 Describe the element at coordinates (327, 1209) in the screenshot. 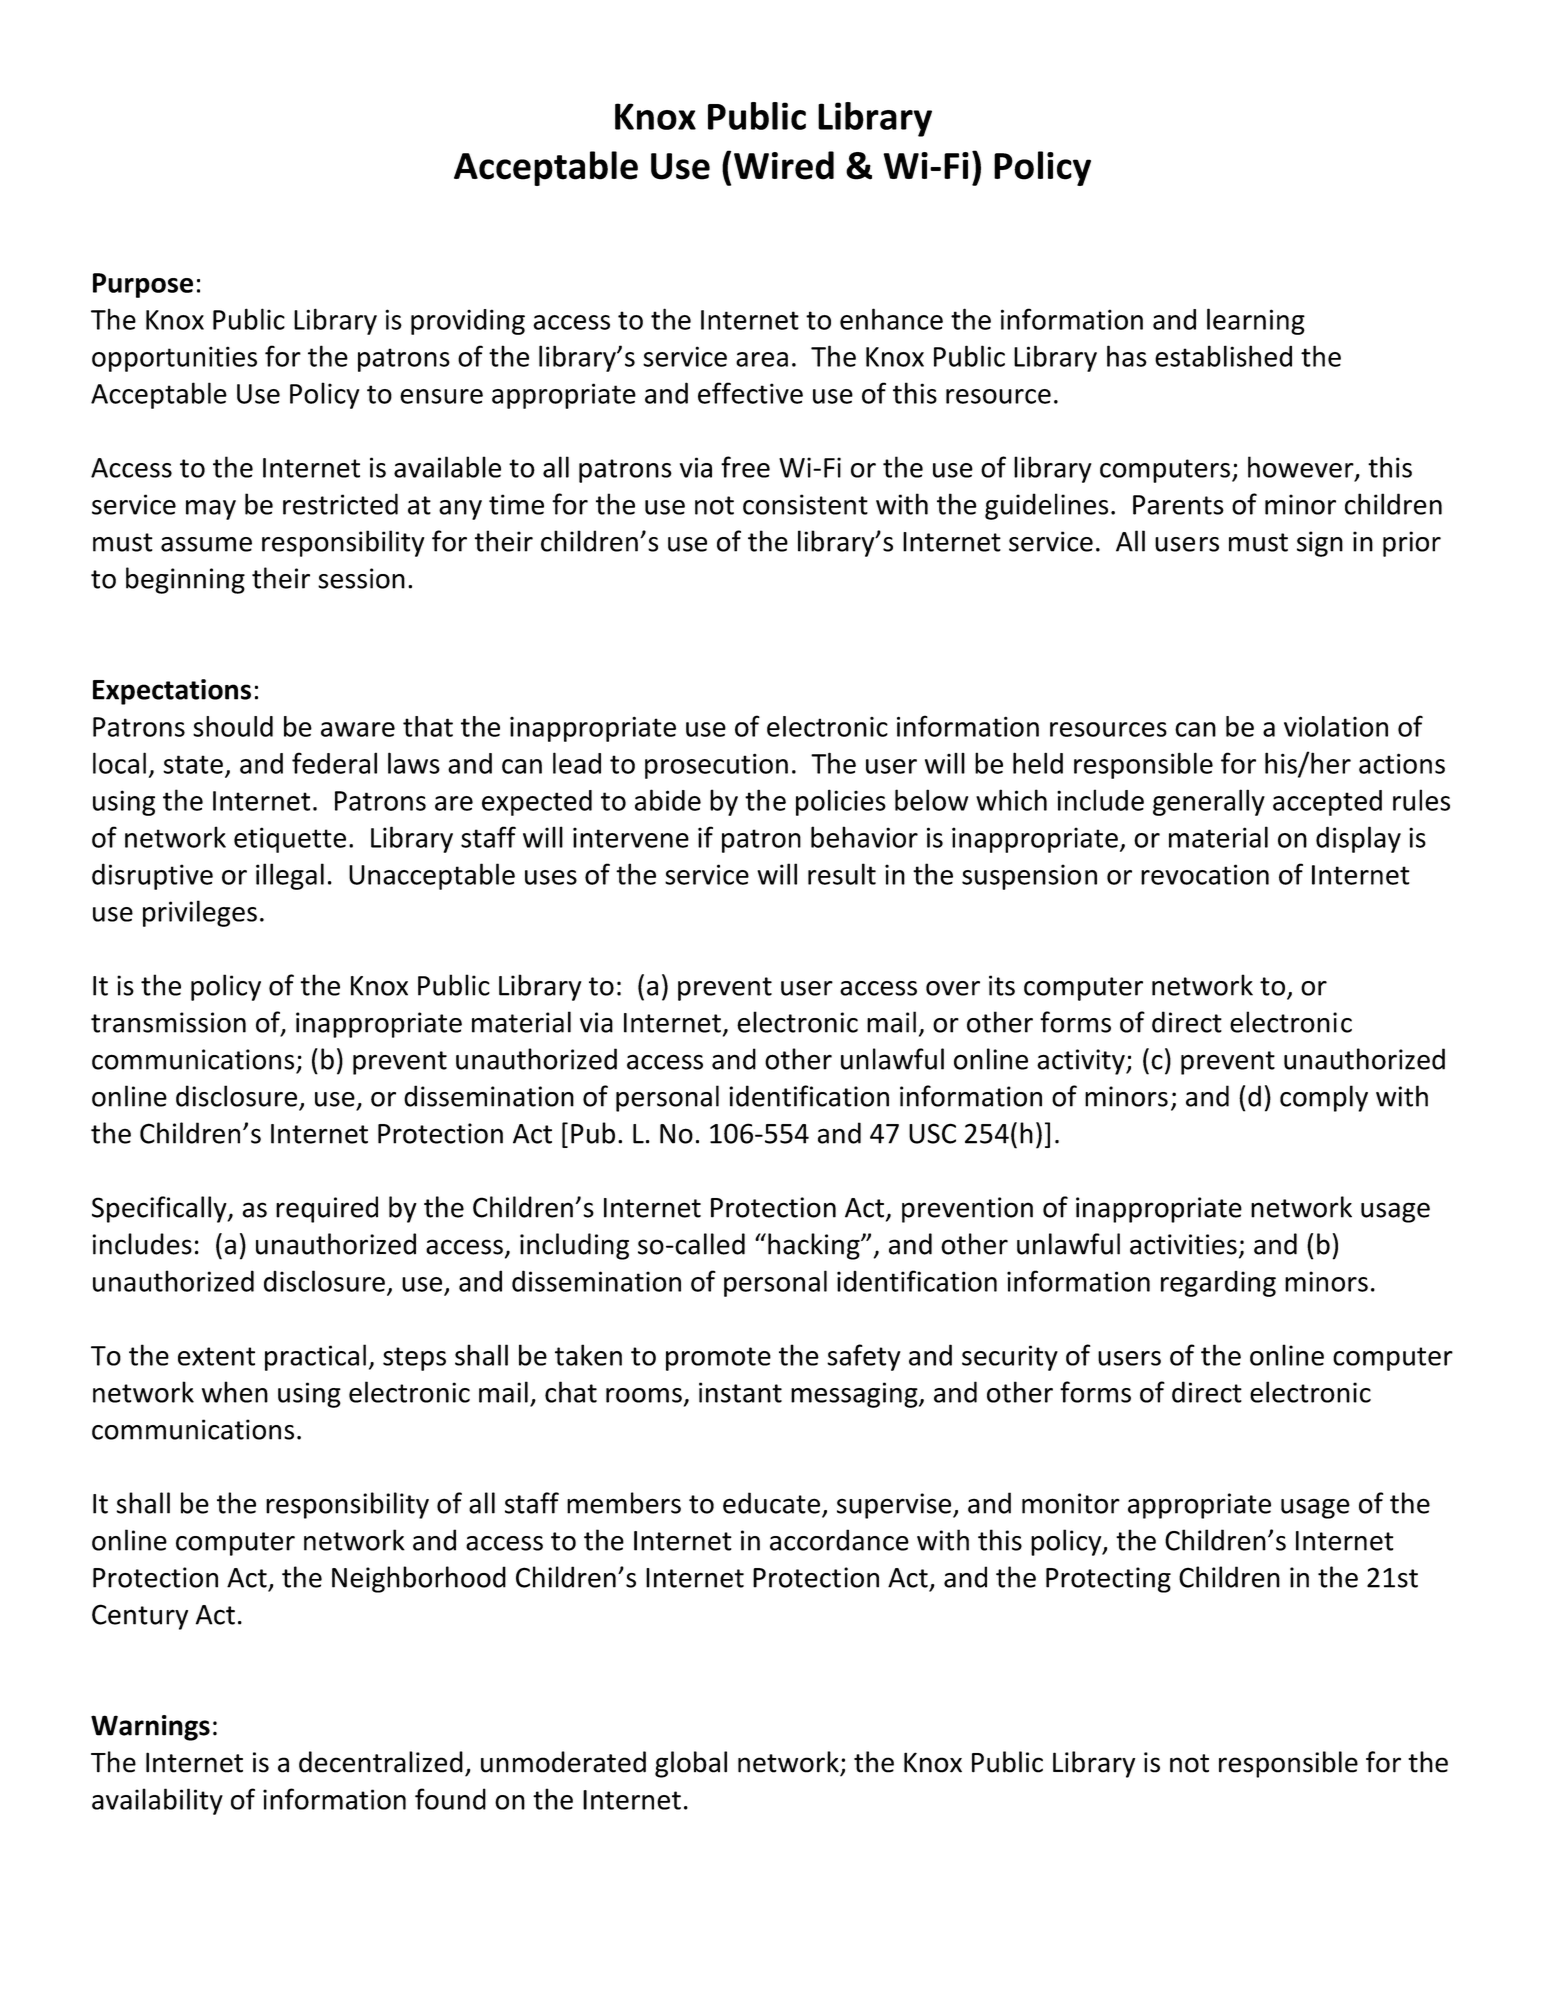

I see `required` at that location.
